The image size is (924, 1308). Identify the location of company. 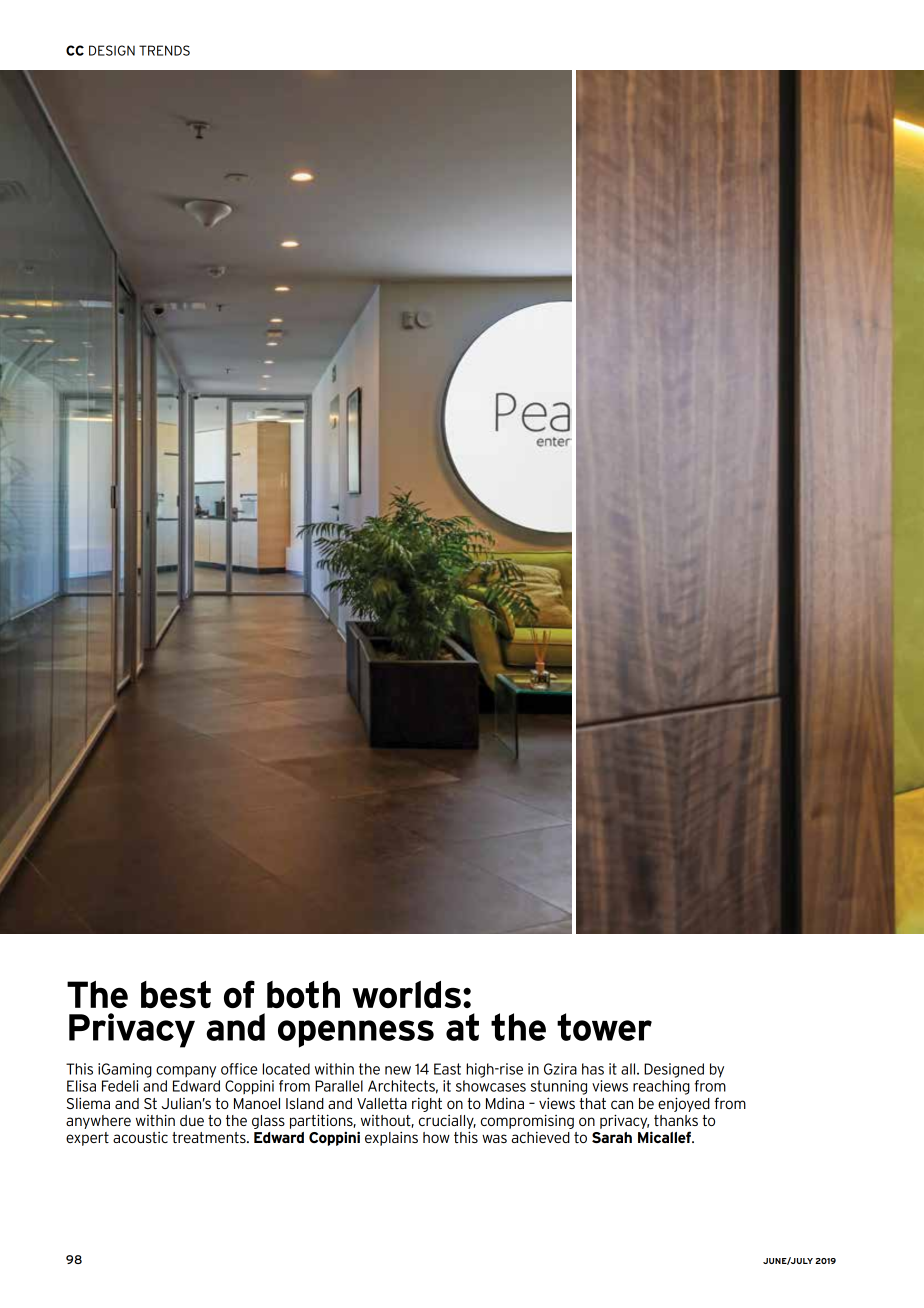
(186, 1072).
